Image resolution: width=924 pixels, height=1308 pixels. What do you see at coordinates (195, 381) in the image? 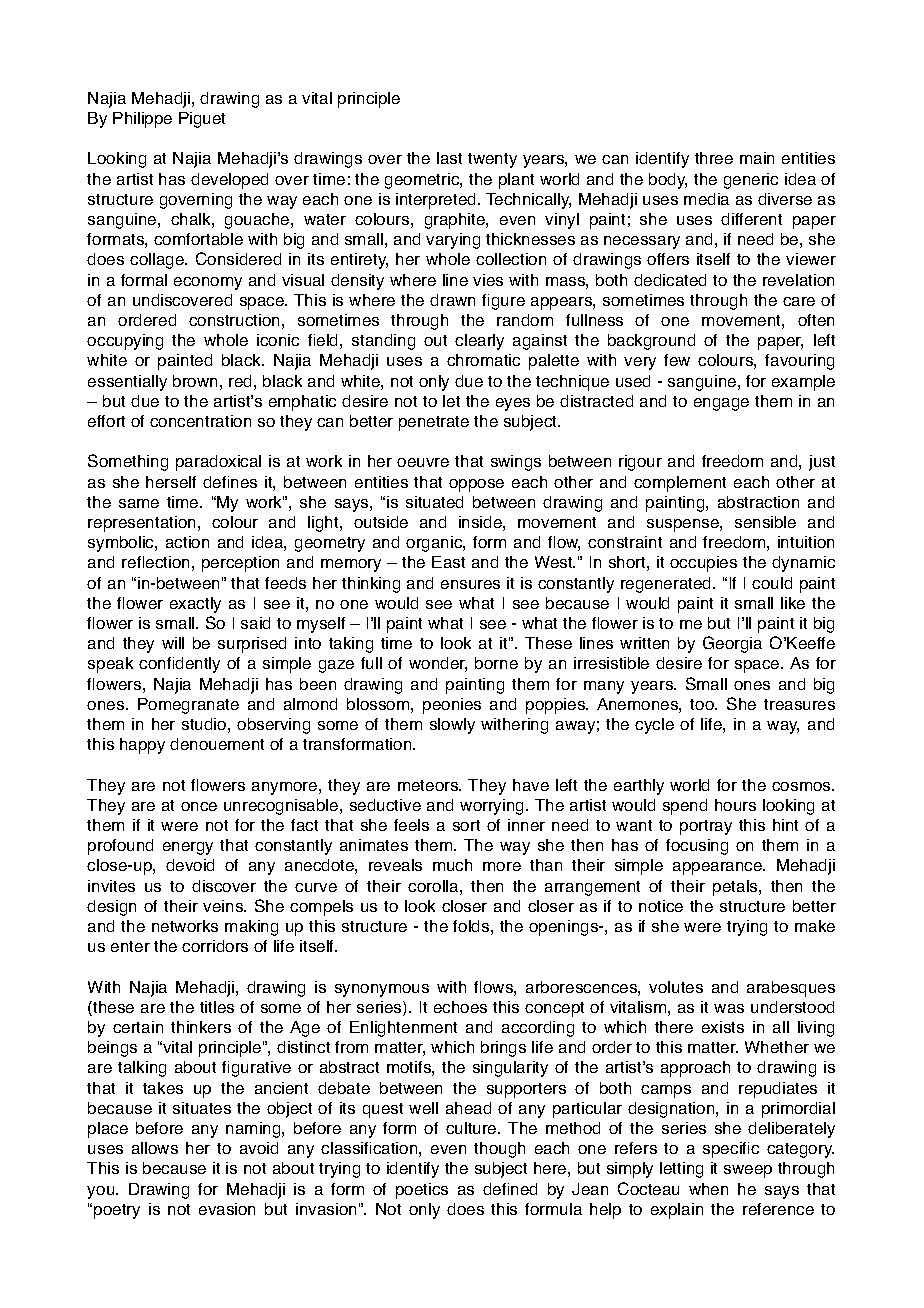
I see `brown` at bounding box center [195, 381].
